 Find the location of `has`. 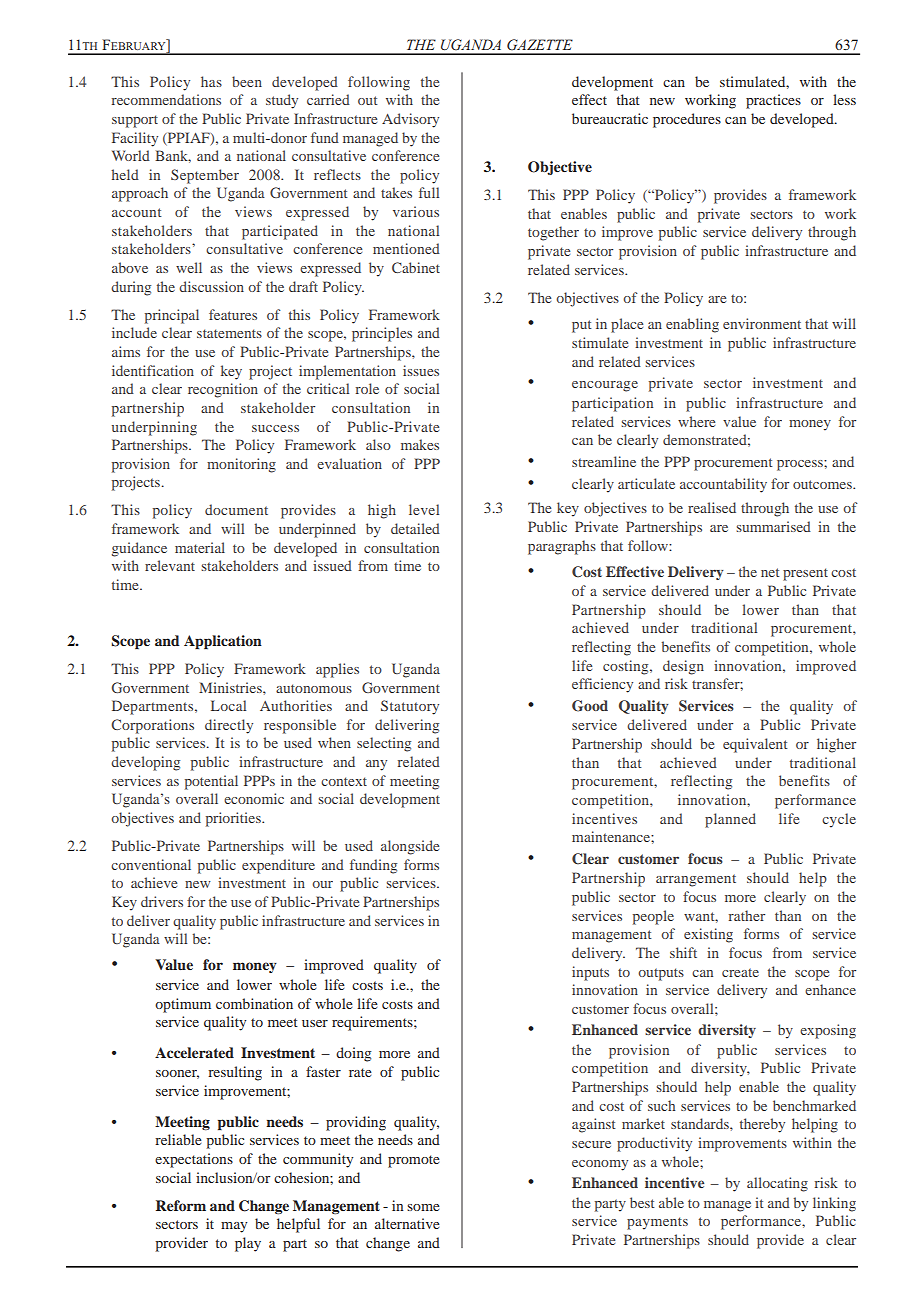

has is located at coordinates (211, 81).
